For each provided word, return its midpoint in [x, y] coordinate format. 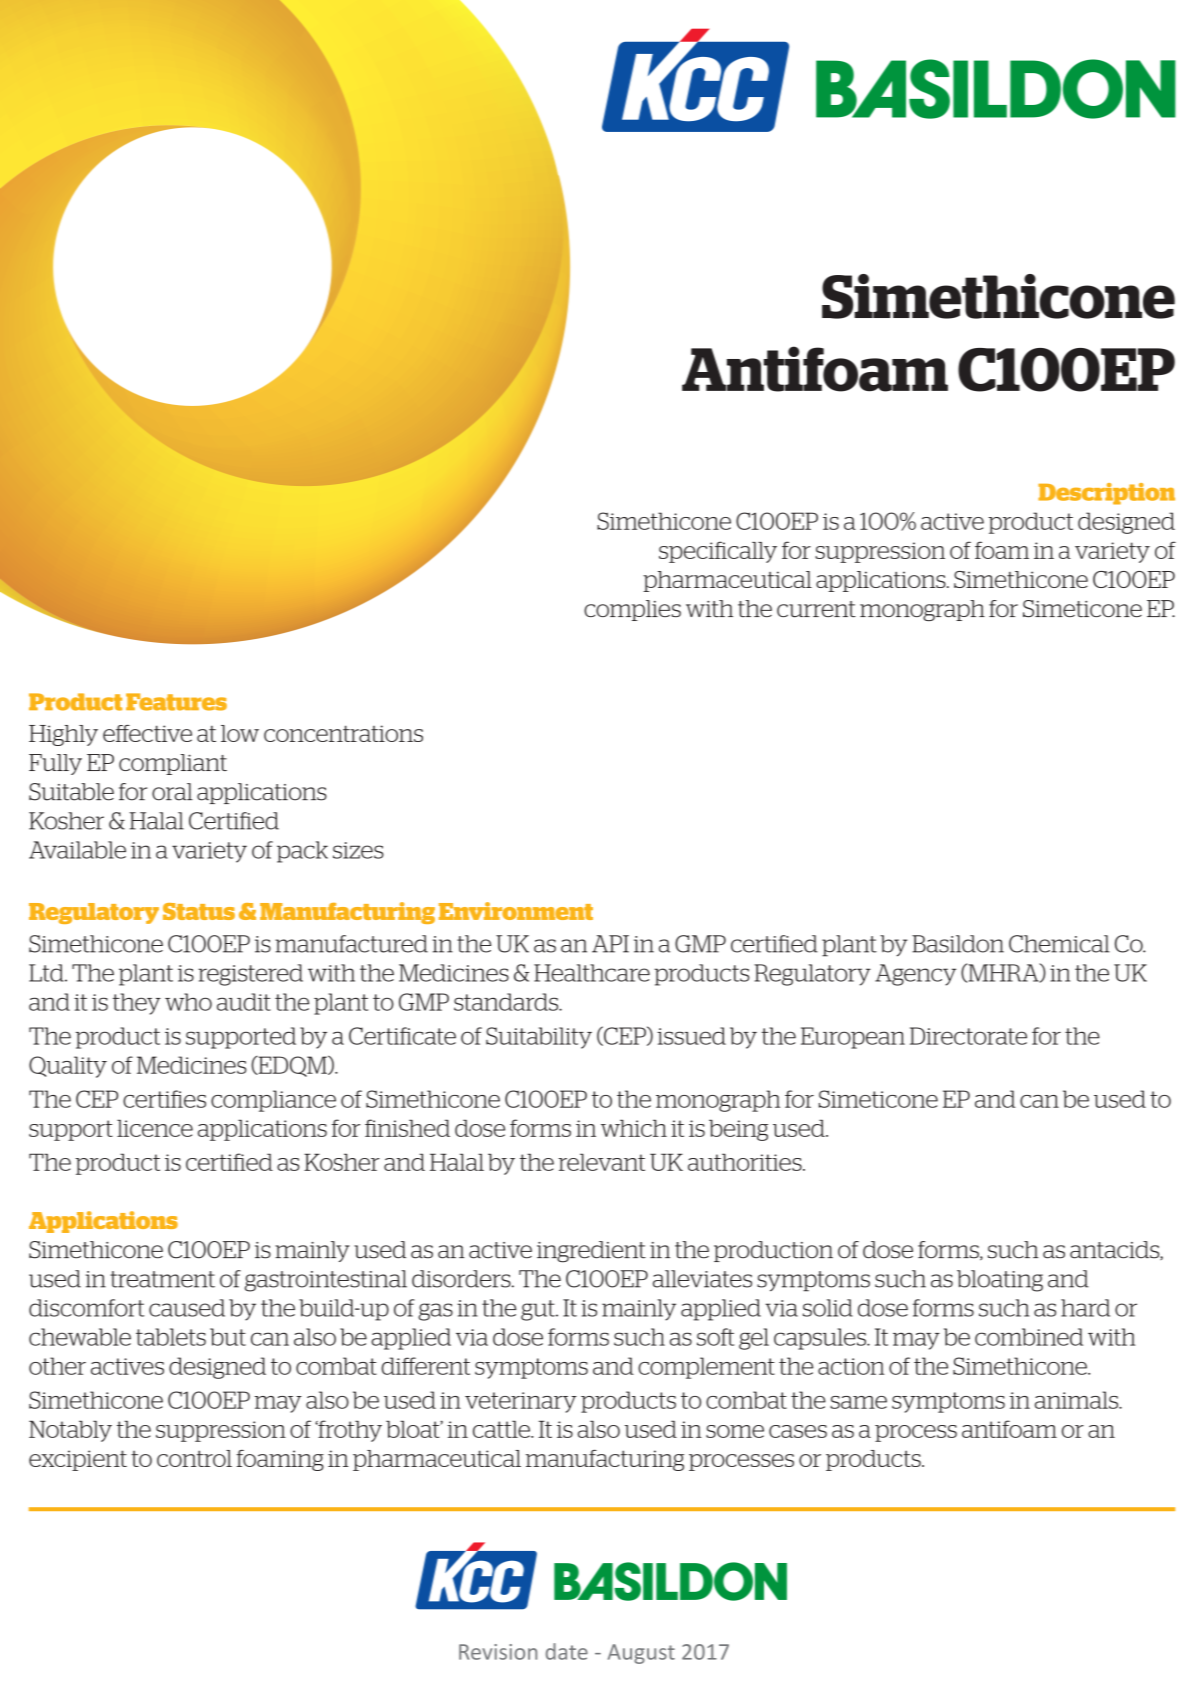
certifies [164, 1099]
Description [1106, 494]
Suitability [539, 1038]
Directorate [968, 1036]
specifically [718, 552]
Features [176, 702]
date [567, 1651]
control [194, 1458]
